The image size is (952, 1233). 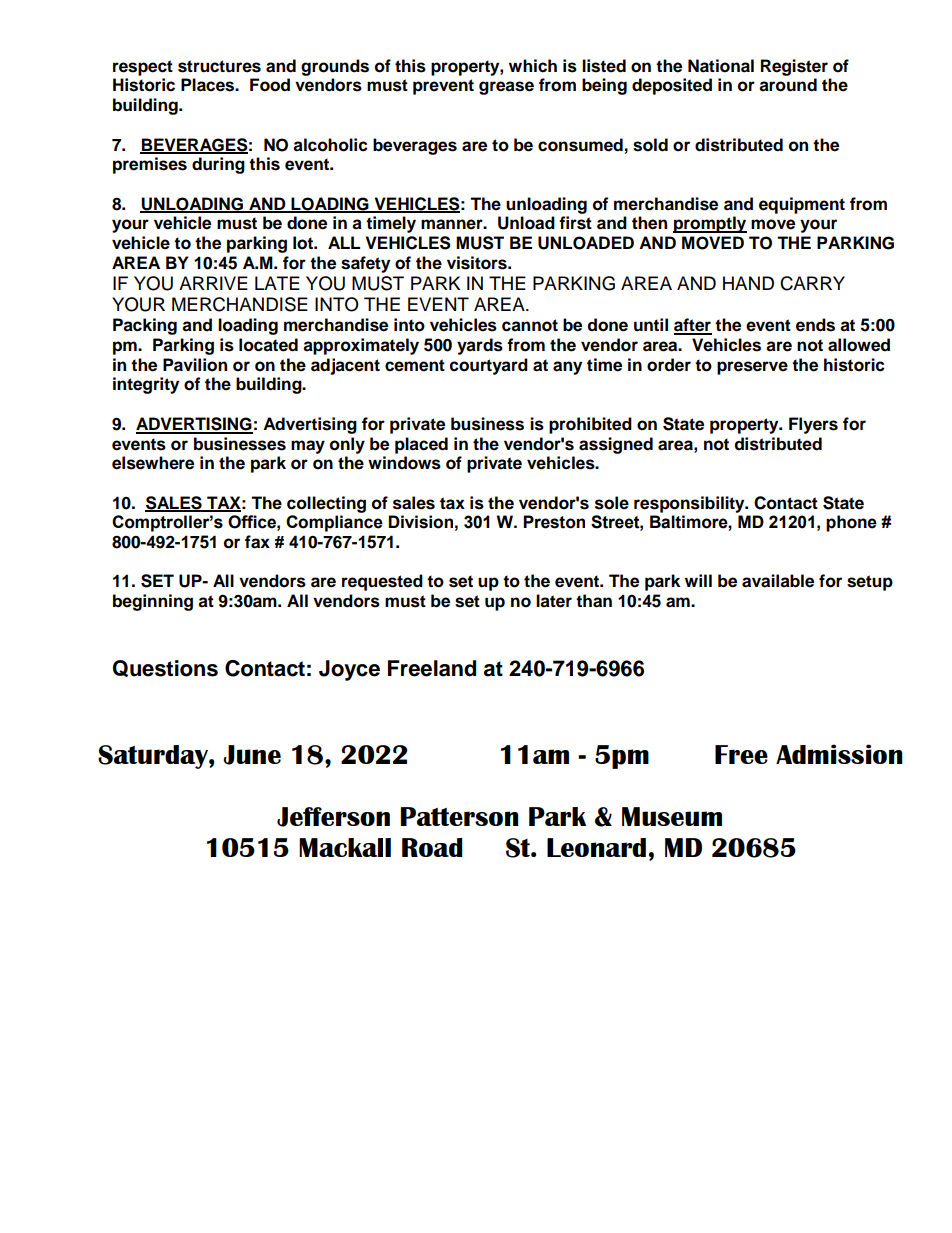 What do you see at coordinates (594, 601) in the image?
I see `than` at bounding box center [594, 601].
